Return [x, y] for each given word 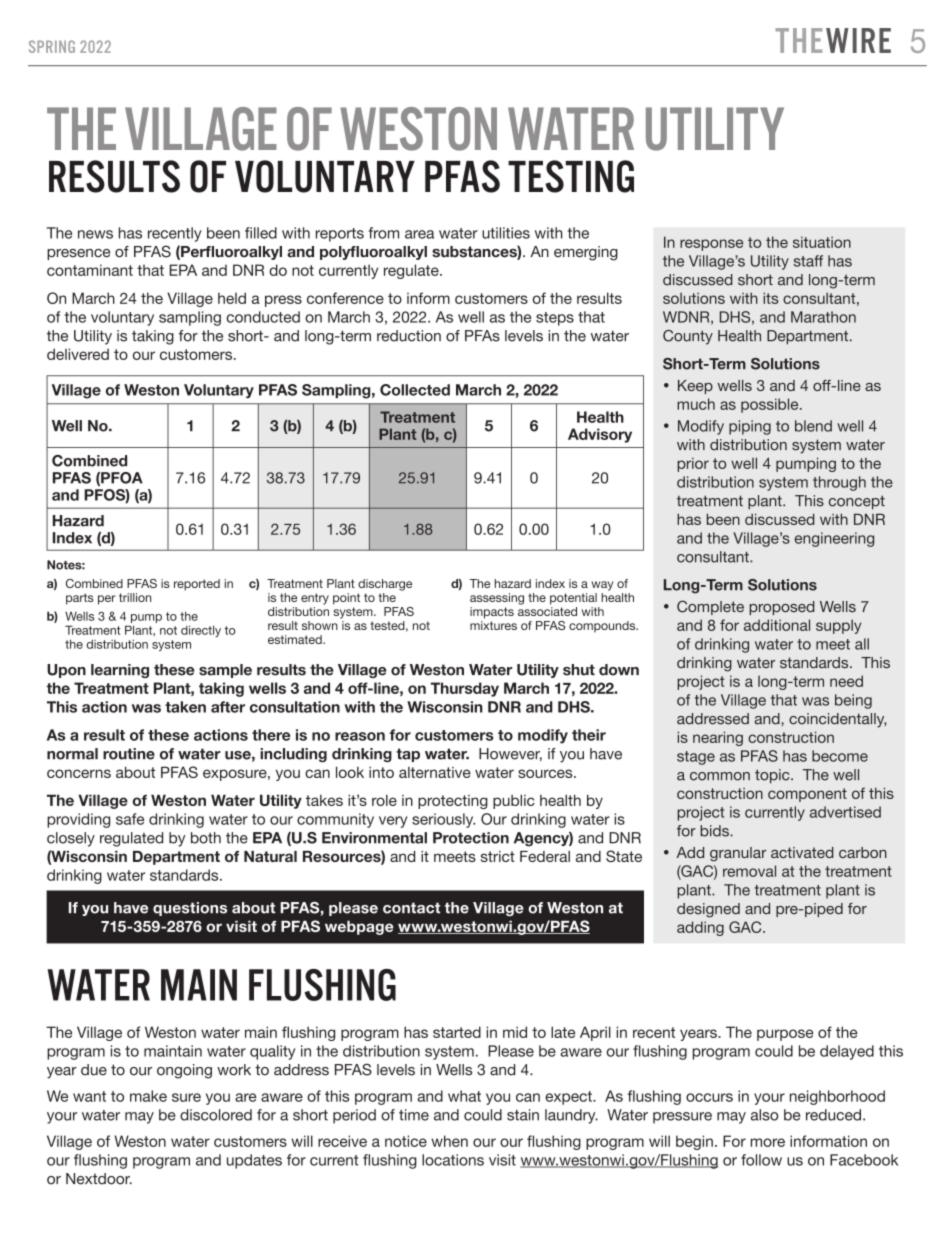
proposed [782, 608]
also [765, 1115]
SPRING [52, 46]
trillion [135, 597]
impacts [492, 613]
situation [822, 242]
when [449, 1141]
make [148, 1096]
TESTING [571, 176]
